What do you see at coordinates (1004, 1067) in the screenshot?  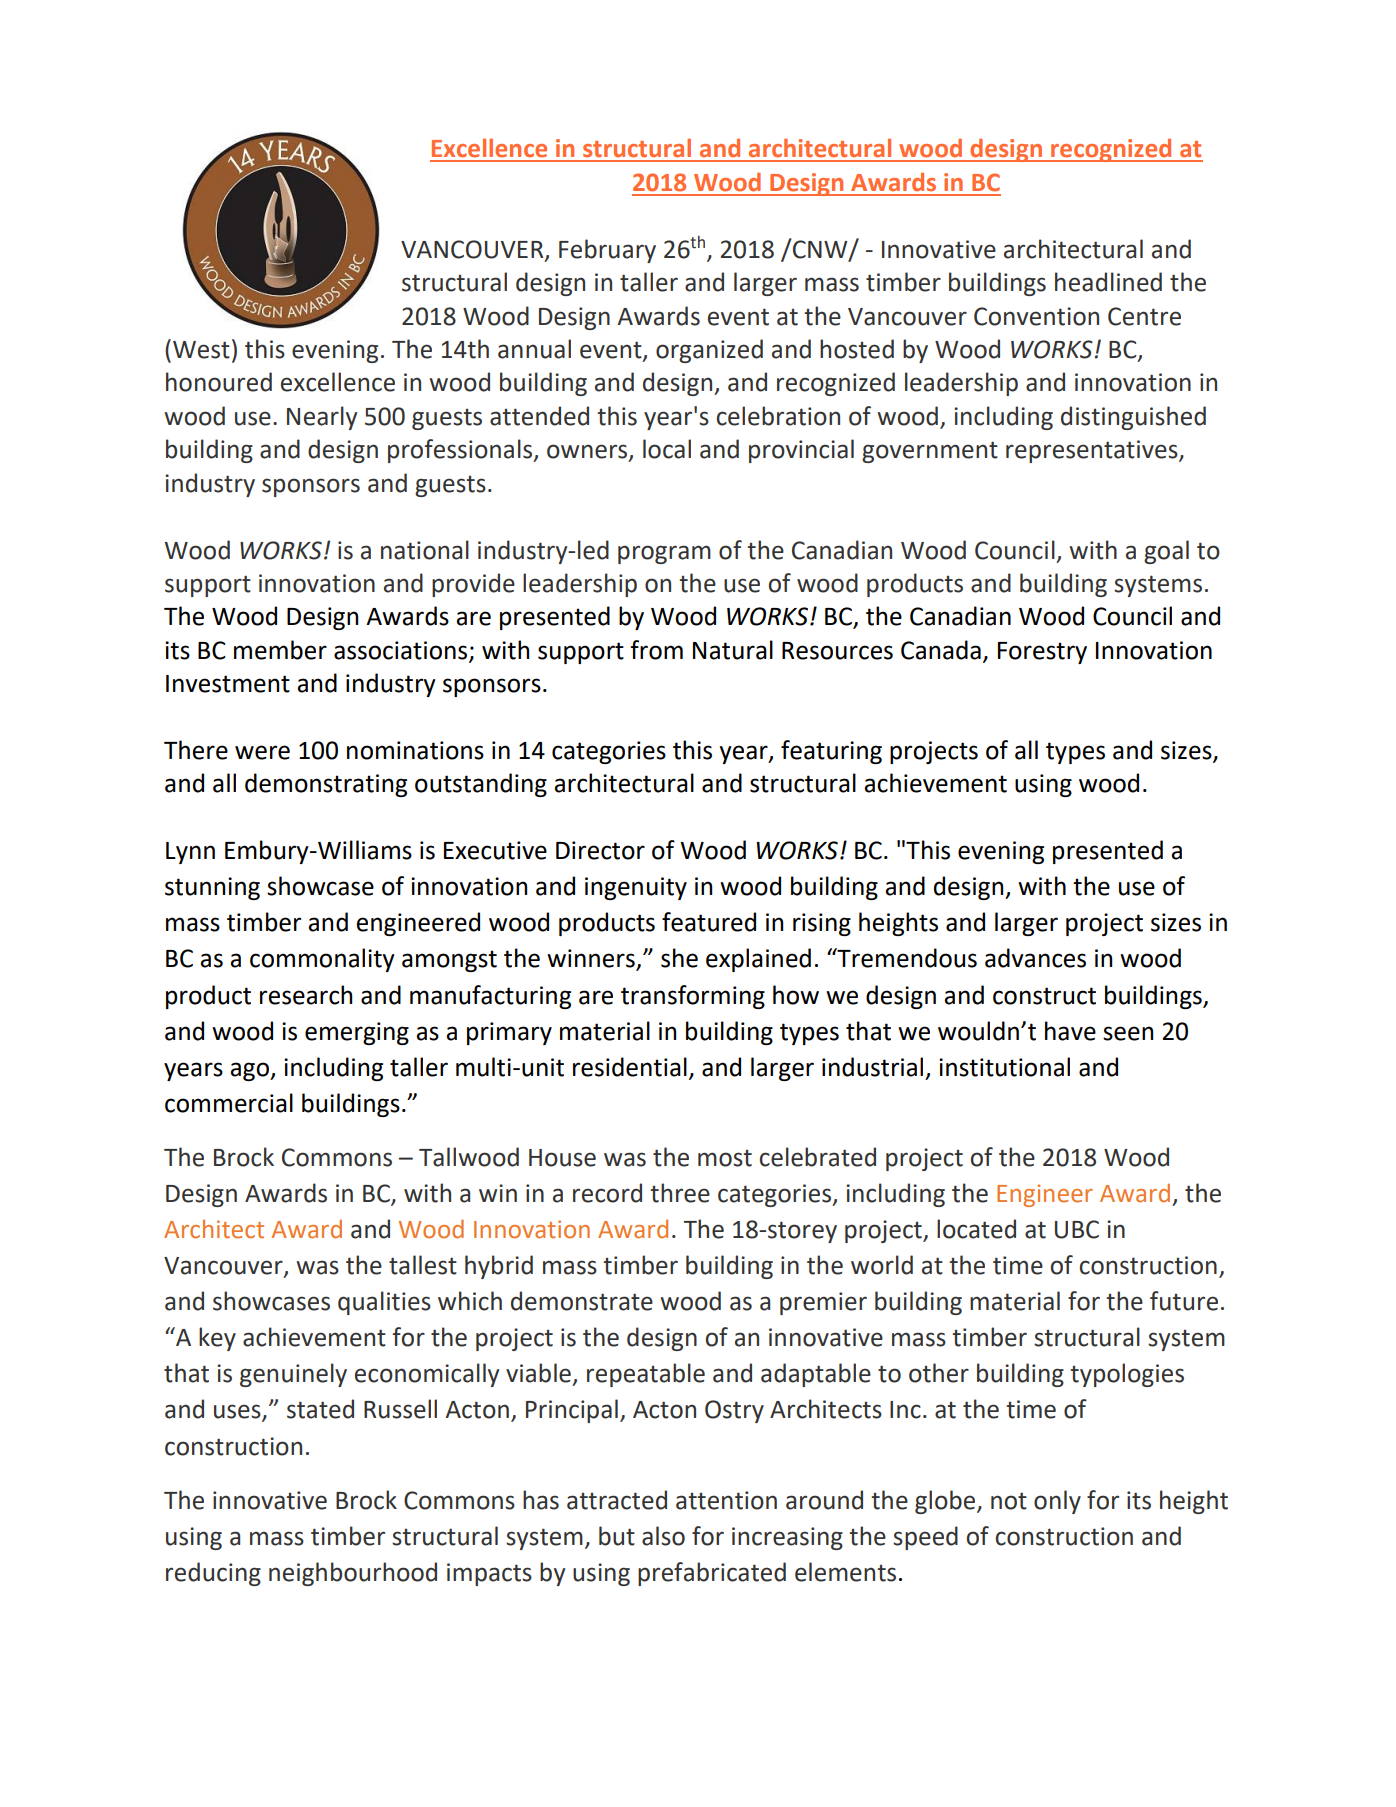 I see `institutional` at bounding box center [1004, 1067].
